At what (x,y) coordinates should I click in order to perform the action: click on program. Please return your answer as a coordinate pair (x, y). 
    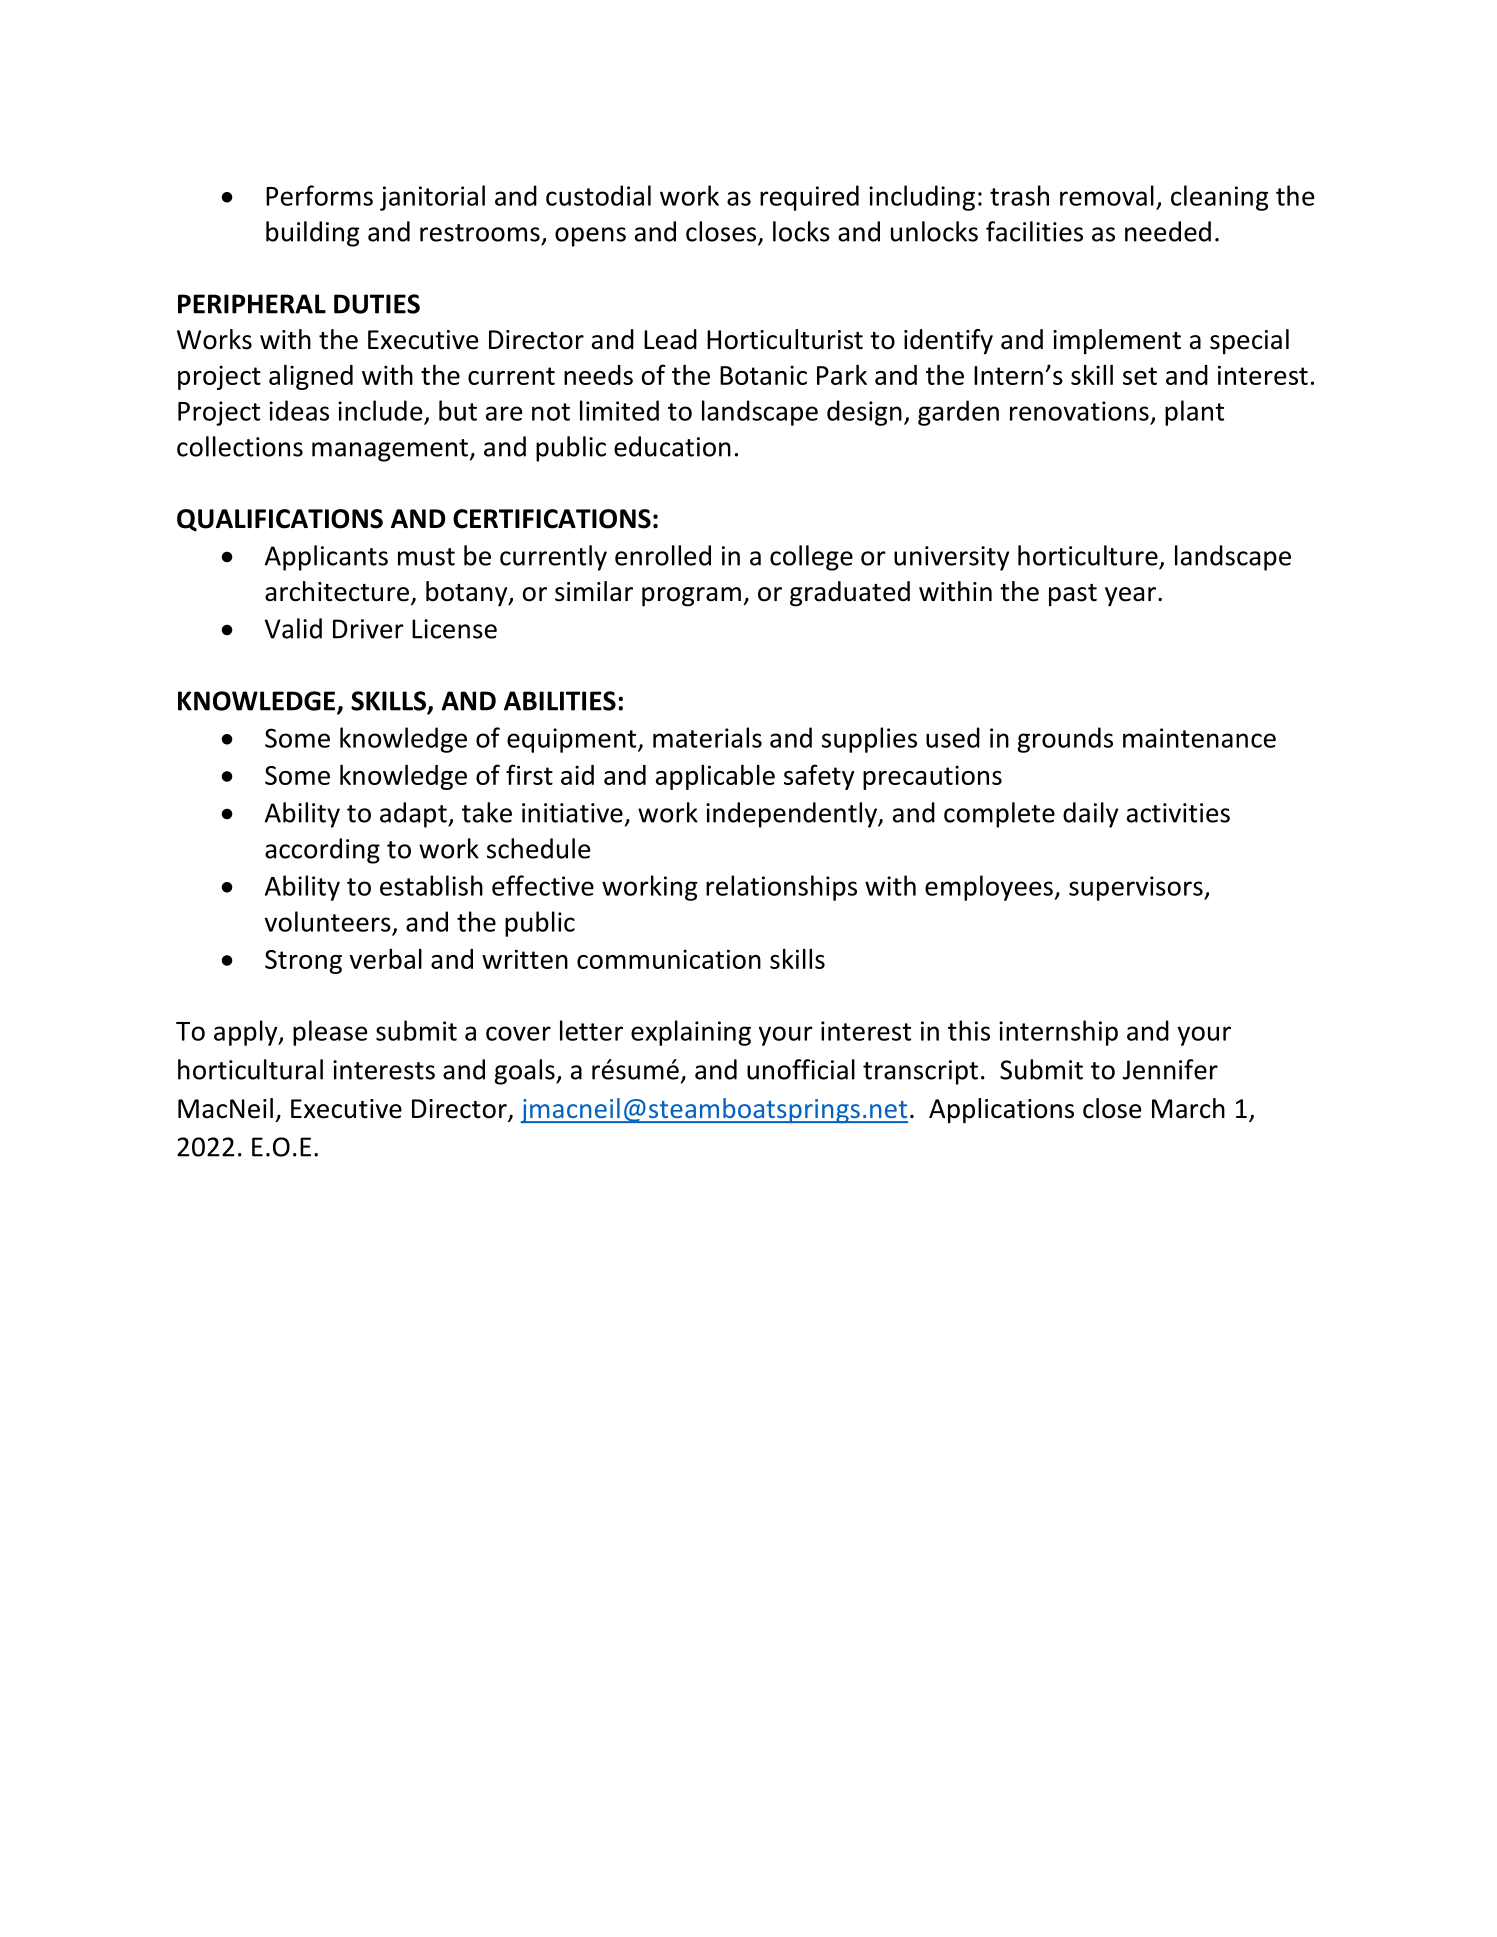
    Looking at the image, I should click on (691, 597).
